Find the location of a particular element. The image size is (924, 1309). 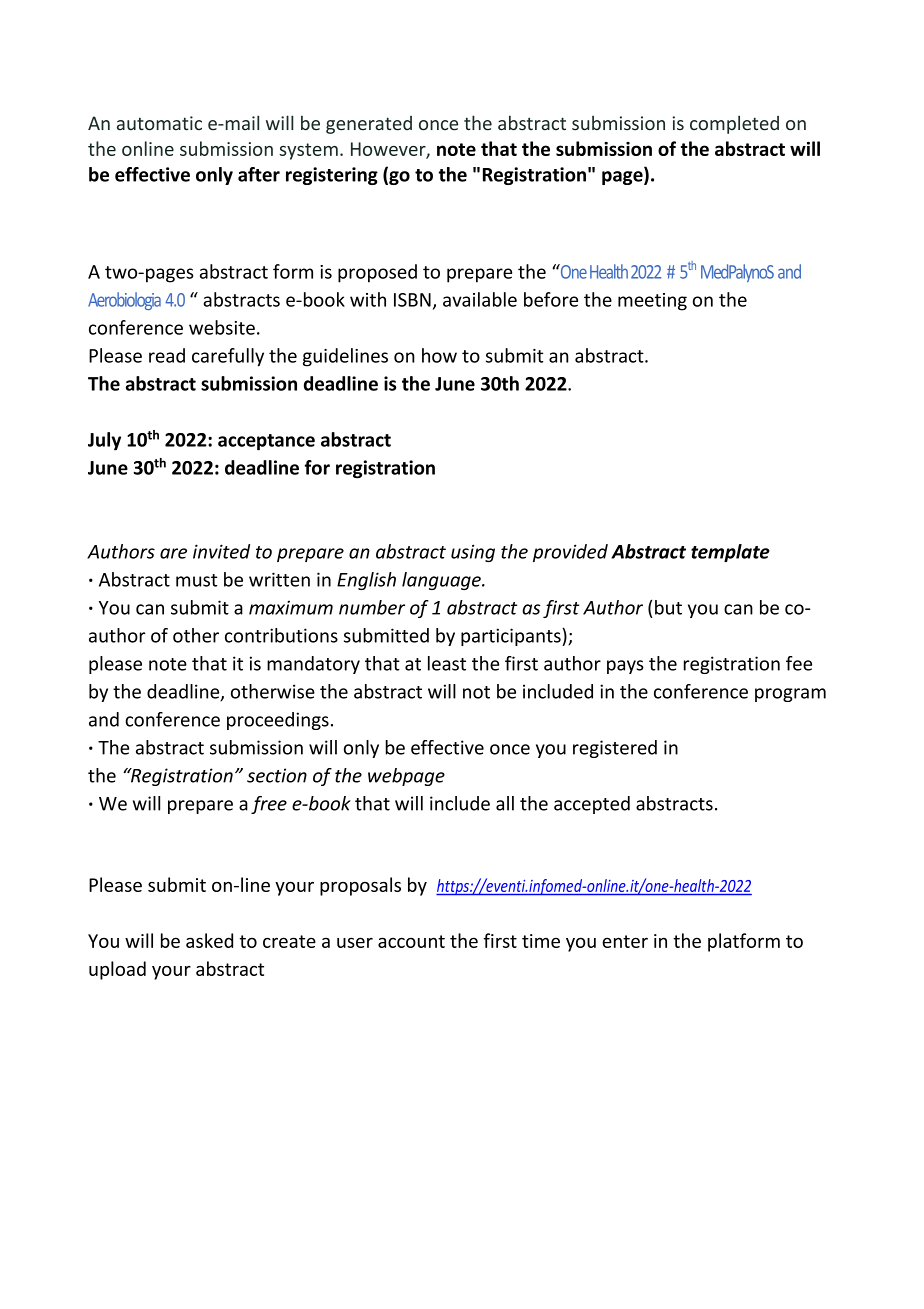

least is located at coordinates (447, 663).
